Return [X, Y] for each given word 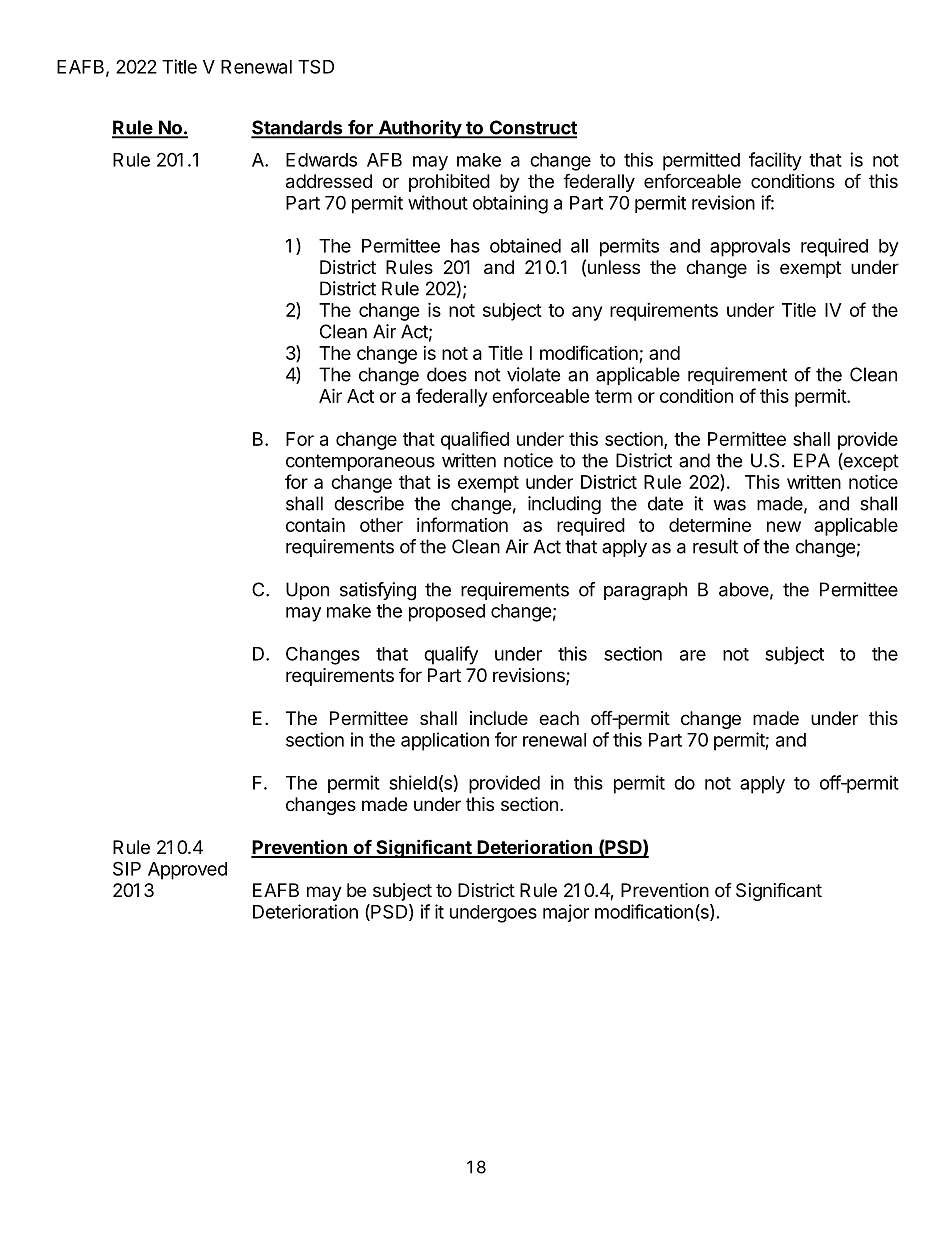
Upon [307, 591]
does [447, 374]
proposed [447, 613]
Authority [419, 129]
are [693, 655]
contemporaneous [360, 462]
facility [775, 161]
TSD [316, 66]
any [587, 313]
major [566, 913]
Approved [187, 871]
